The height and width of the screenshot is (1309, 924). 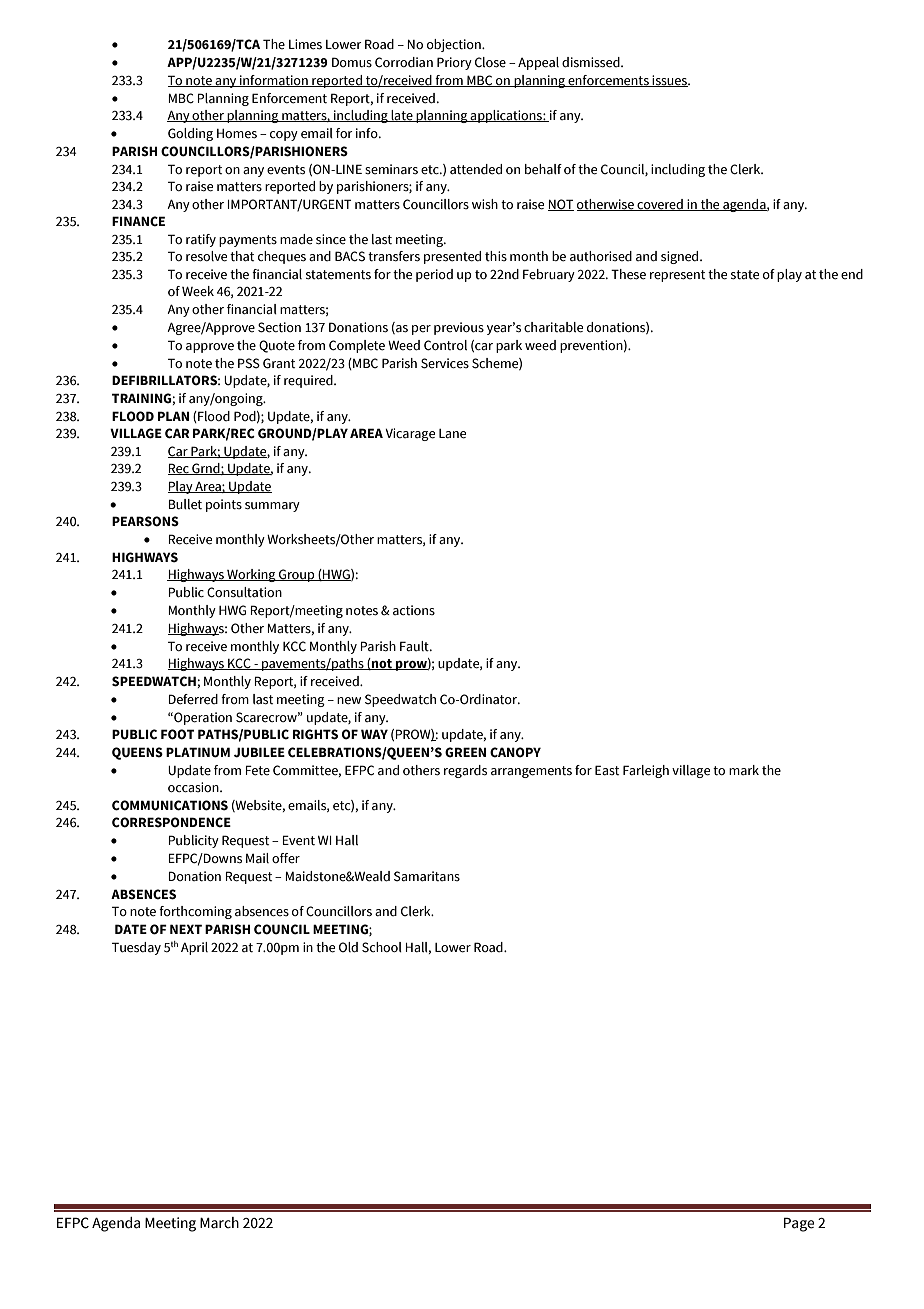 I want to click on School, so click(x=382, y=947).
